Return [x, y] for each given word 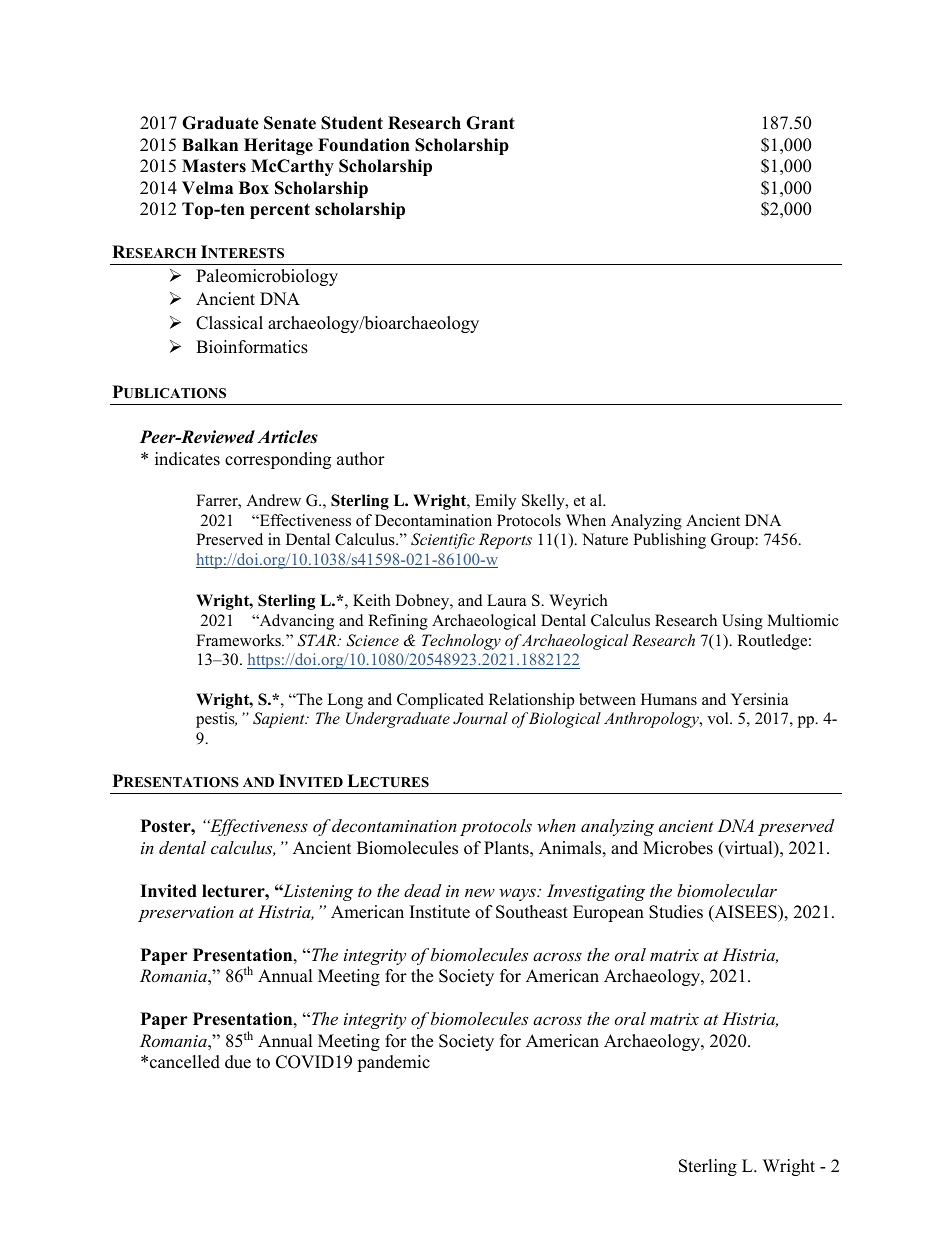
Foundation [364, 145]
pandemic [393, 1063]
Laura [506, 600]
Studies [676, 912]
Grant [490, 123]
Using [742, 622]
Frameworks [239, 640]
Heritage [278, 146]
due [238, 1062]
